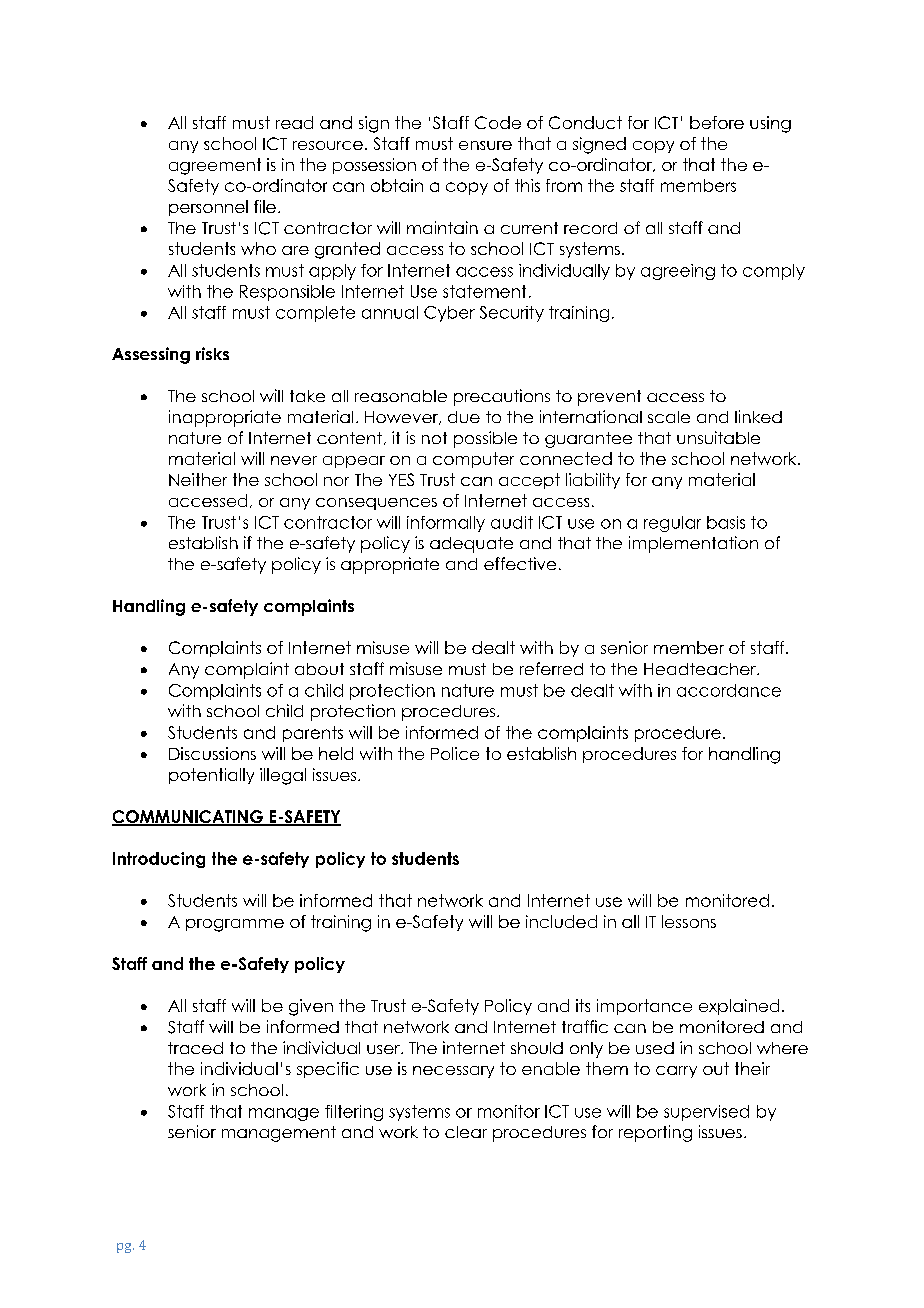 The height and width of the image is (1308, 924). I want to click on Introducing, so click(159, 860).
